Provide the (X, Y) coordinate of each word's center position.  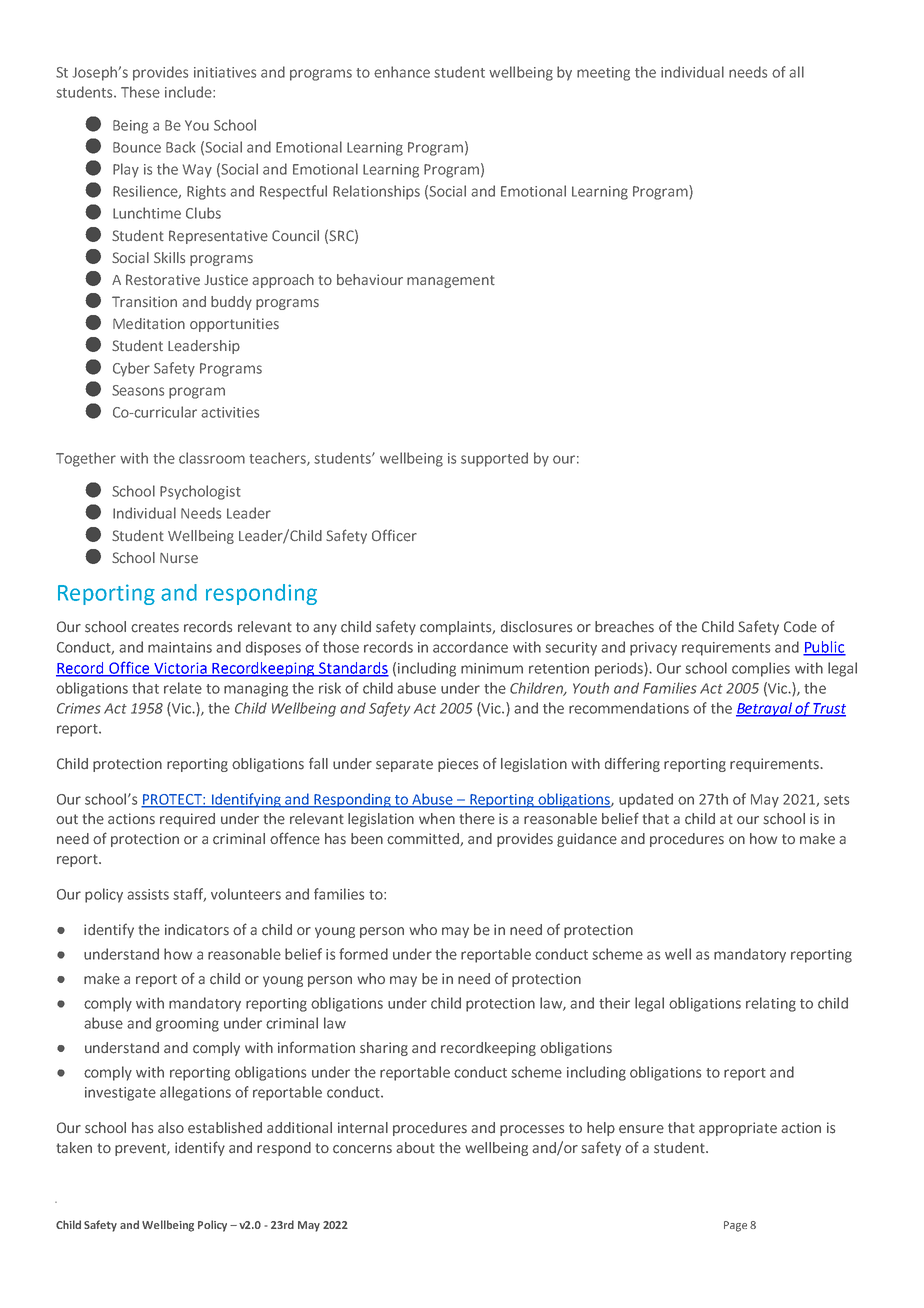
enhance (402, 72)
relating (771, 1004)
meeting (603, 74)
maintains (180, 647)
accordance (470, 647)
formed (363, 954)
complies (761, 669)
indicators (197, 930)
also (171, 1128)
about (415, 1147)
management (451, 281)
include (189, 92)
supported (494, 459)
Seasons (138, 390)
